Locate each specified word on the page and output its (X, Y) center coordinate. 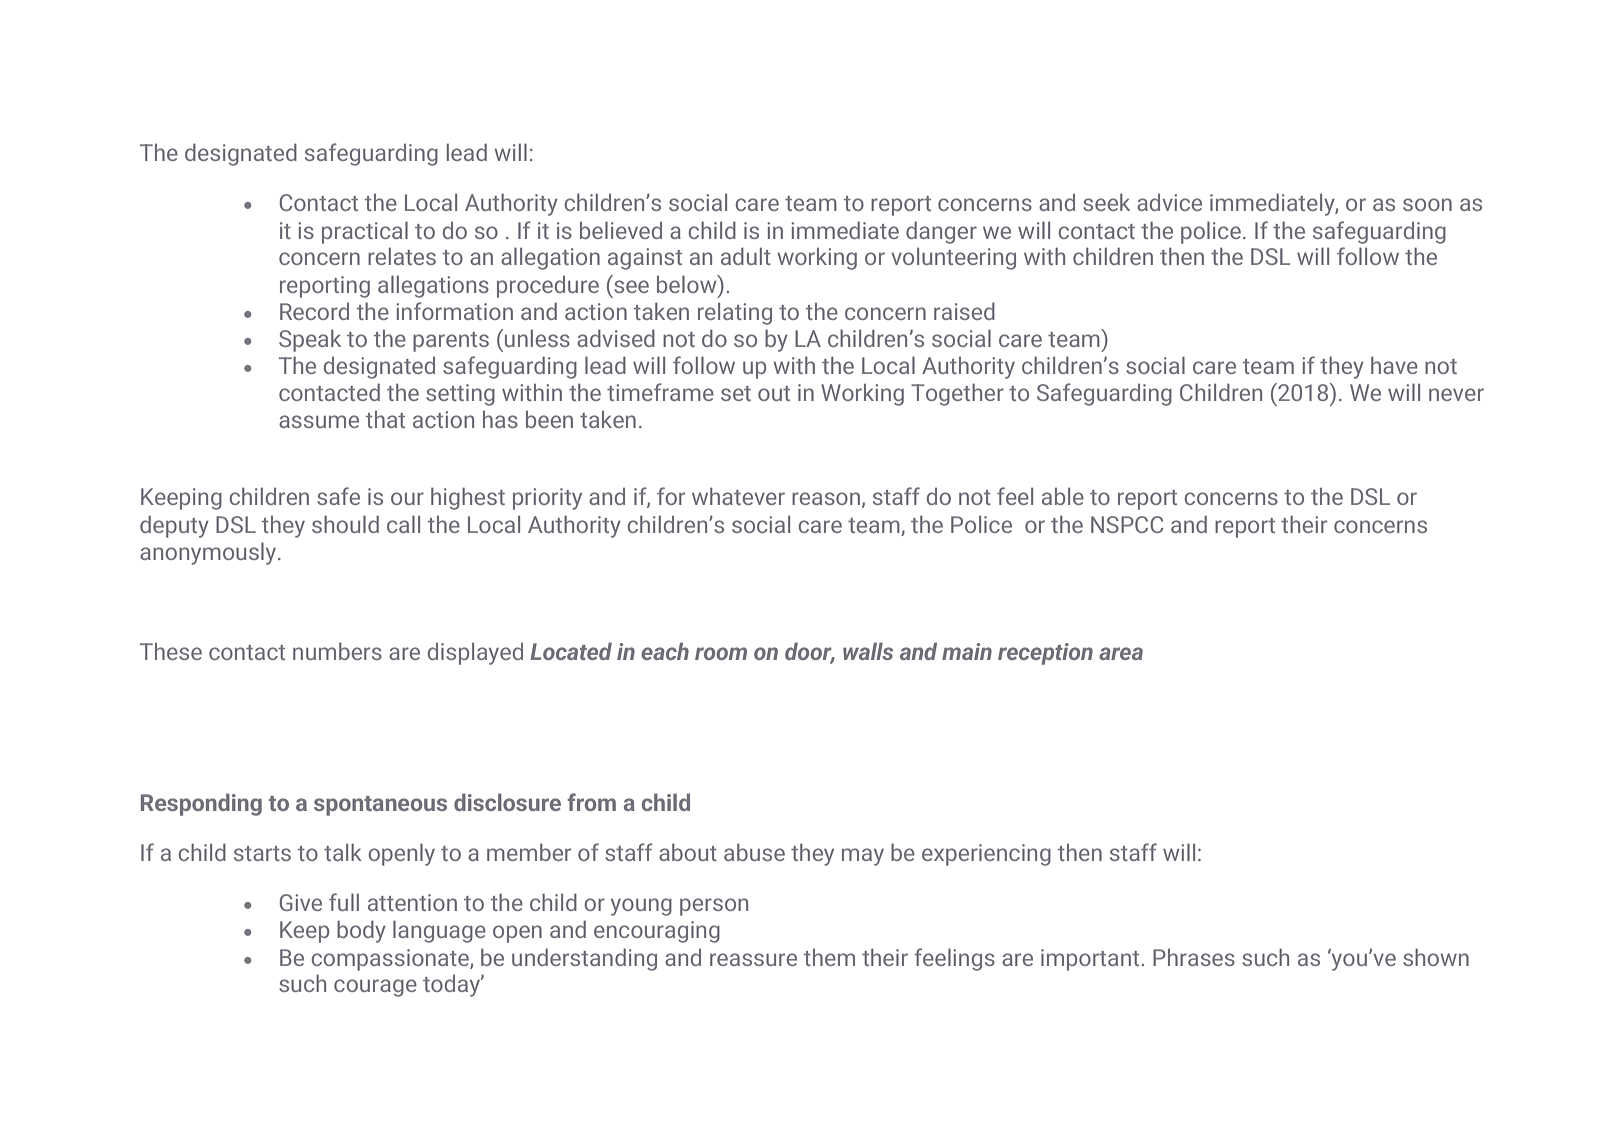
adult (746, 256)
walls (868, 651)
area (1121, 653)
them (829, 957)
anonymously (209, 553)
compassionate (391, 960)
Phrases (1194, 957)
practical (365, 232)
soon (1427, 204)
